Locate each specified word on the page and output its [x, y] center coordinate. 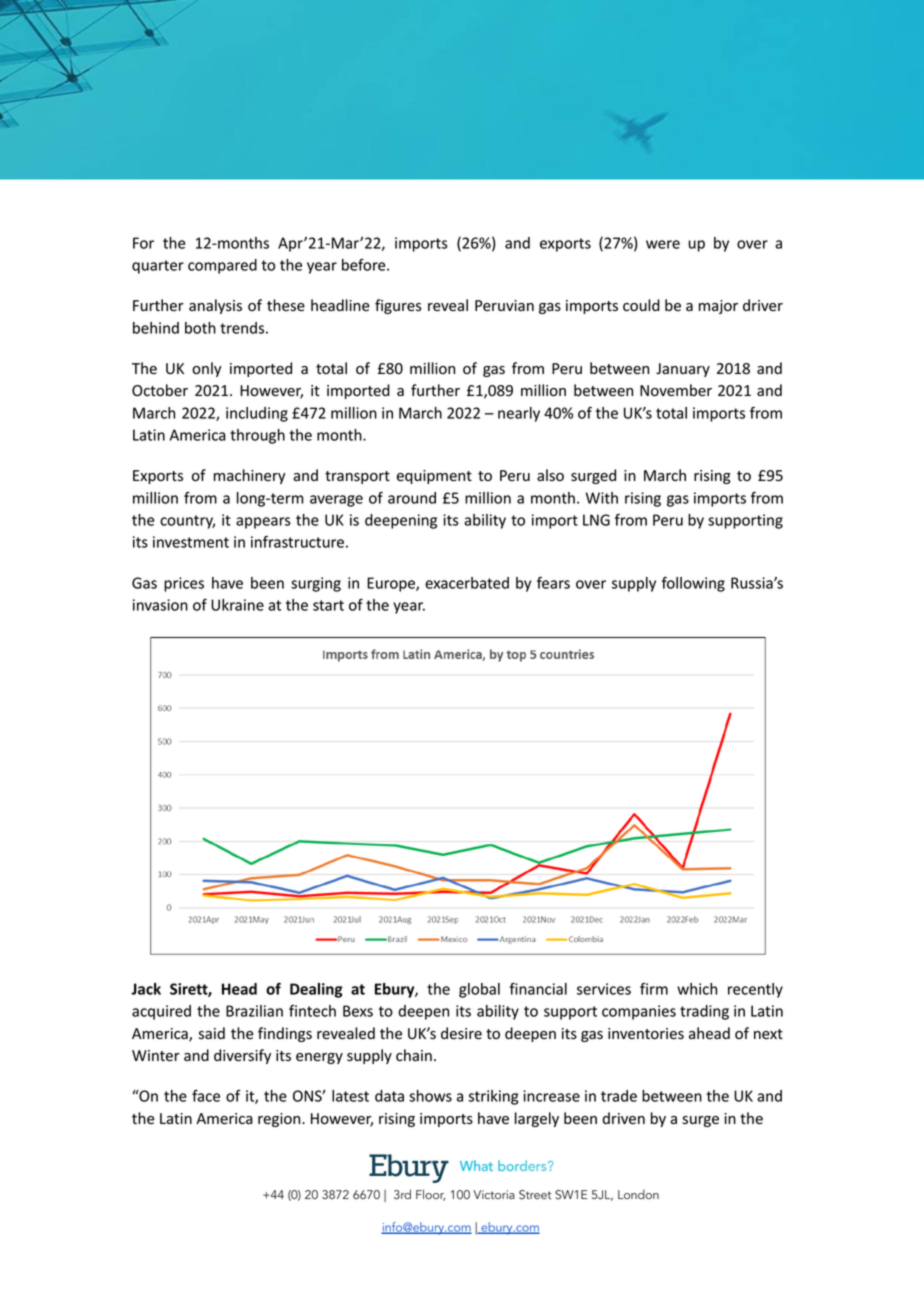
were [663, 244]
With [602, 498]
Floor [430, 1195]
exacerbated [467, 583]
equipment [434, 477]
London [638, 1194]
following [693, 584]
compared [222, 266]
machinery [250, 476]
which [697, 989]
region [280, 1120]
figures [398, 306]
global [479, 990]
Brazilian [254, 1011]
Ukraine [237, 605]
